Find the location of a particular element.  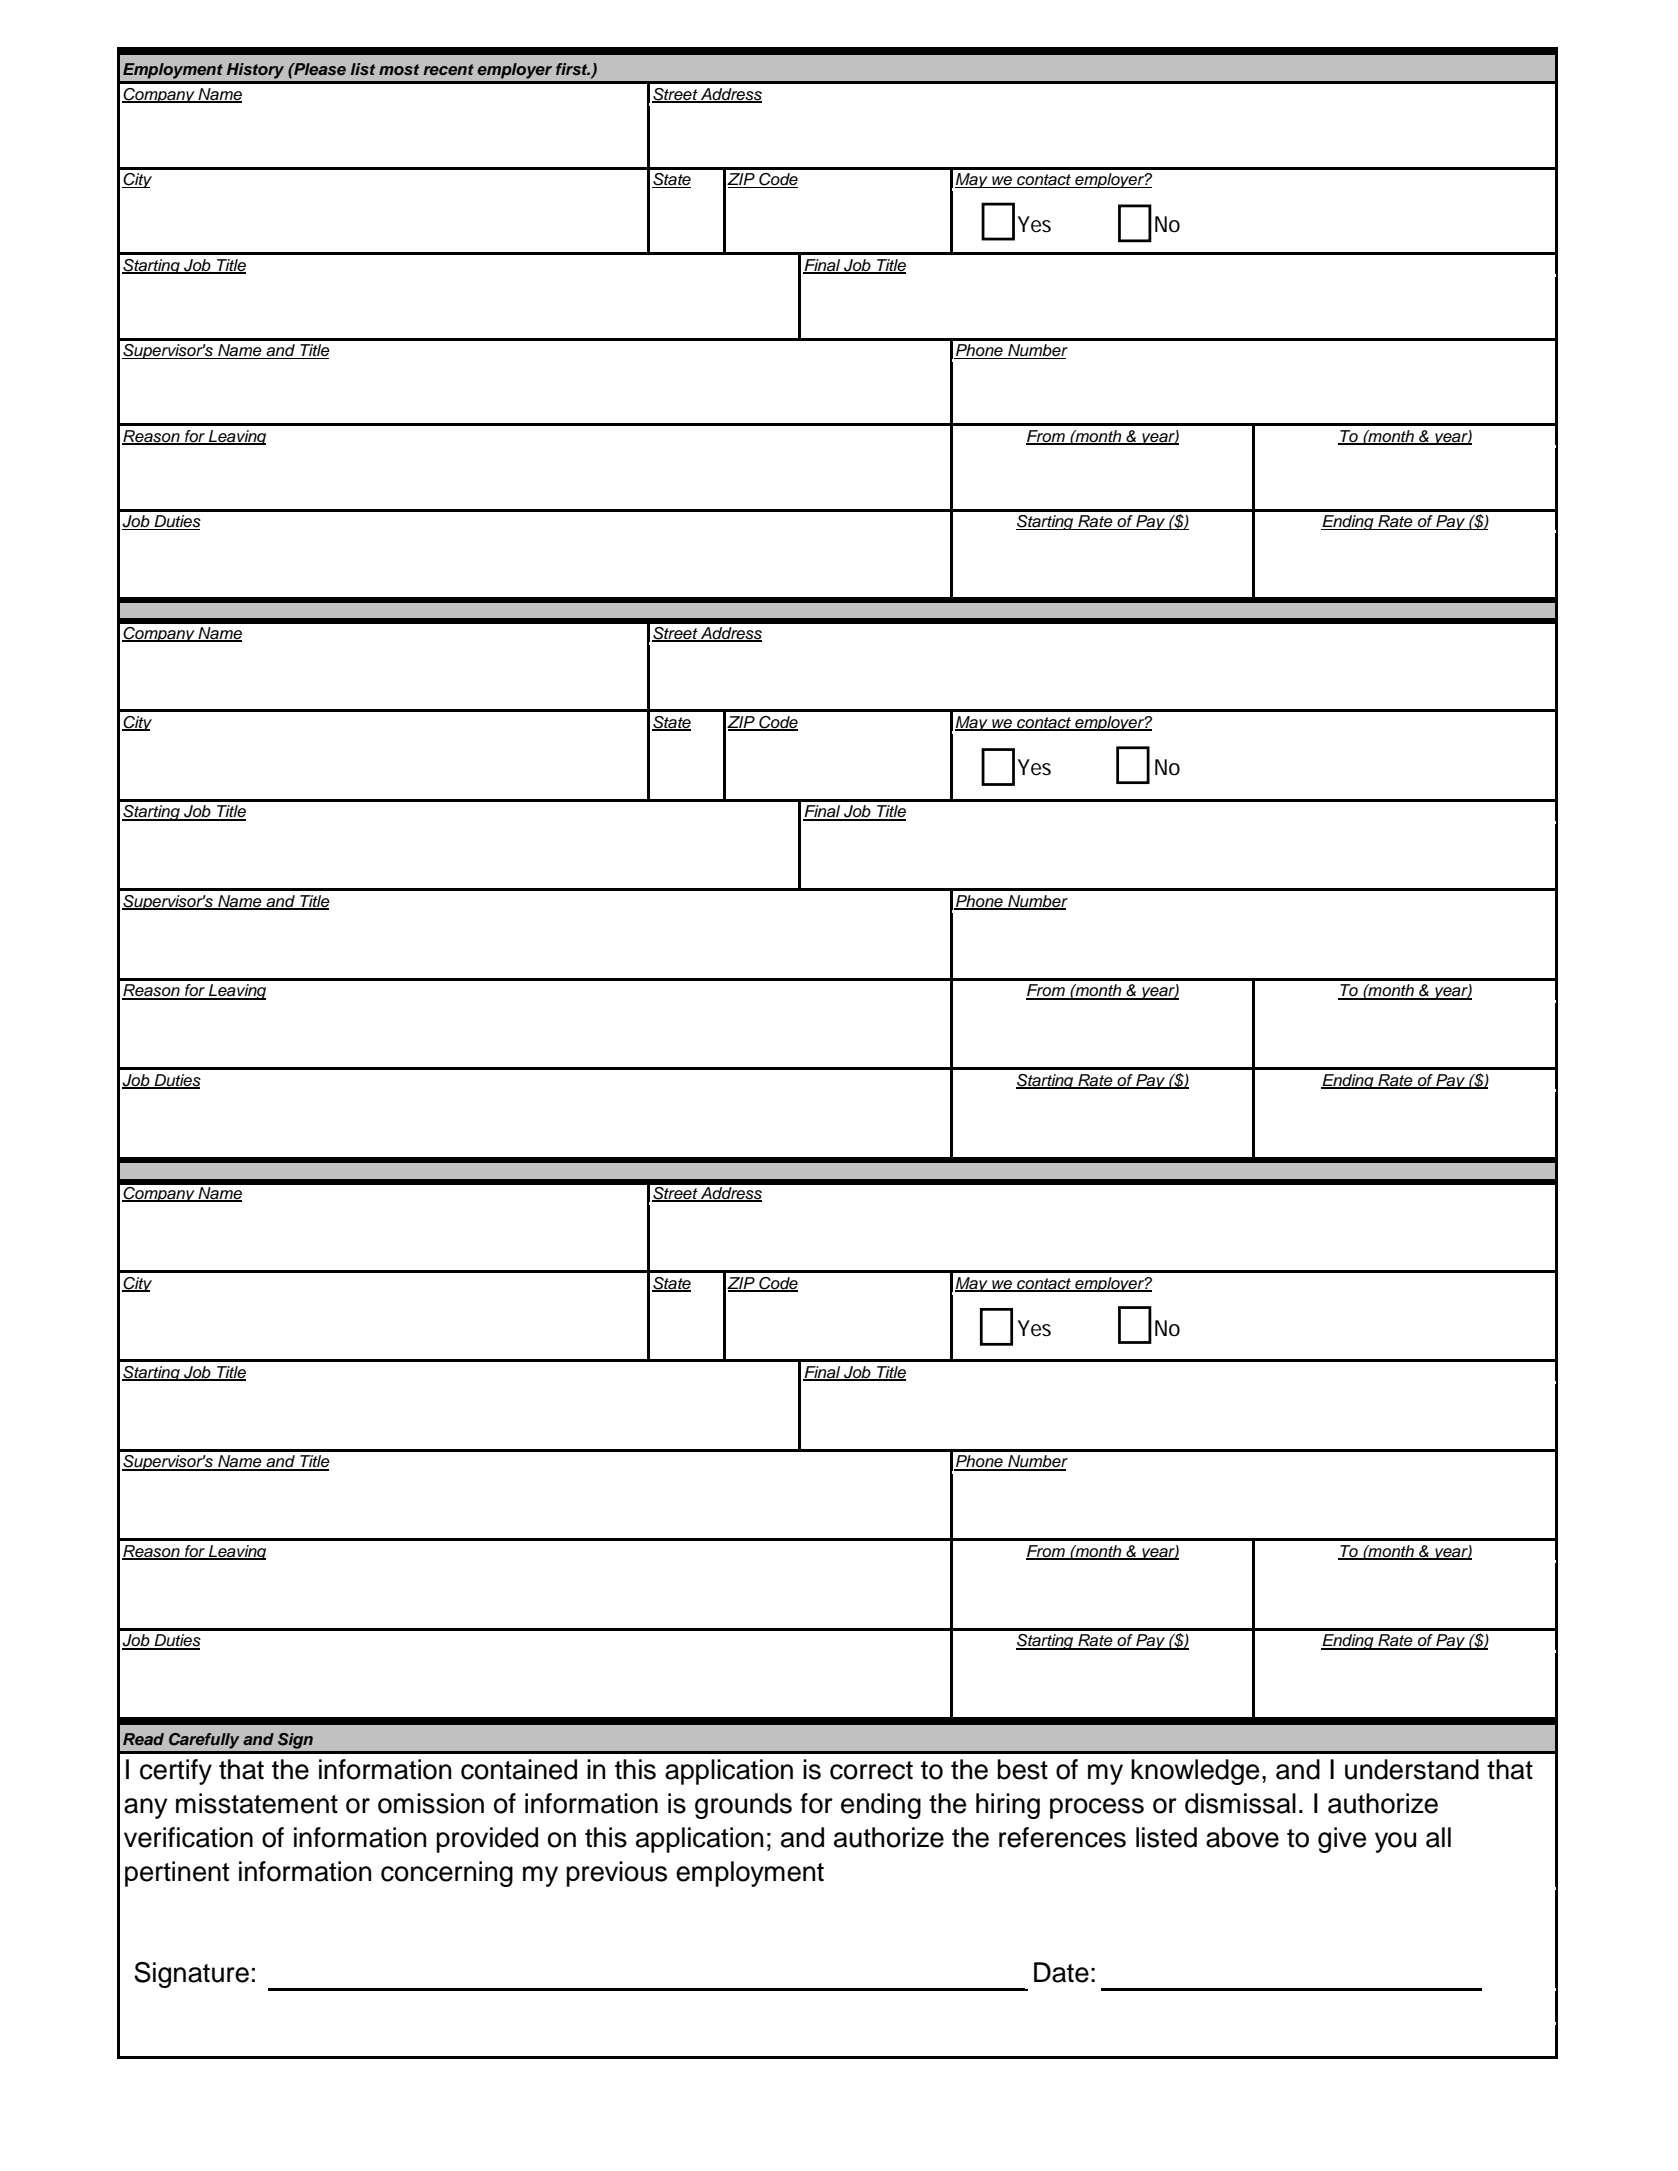

Read is located at coordinates (143, 1739).
